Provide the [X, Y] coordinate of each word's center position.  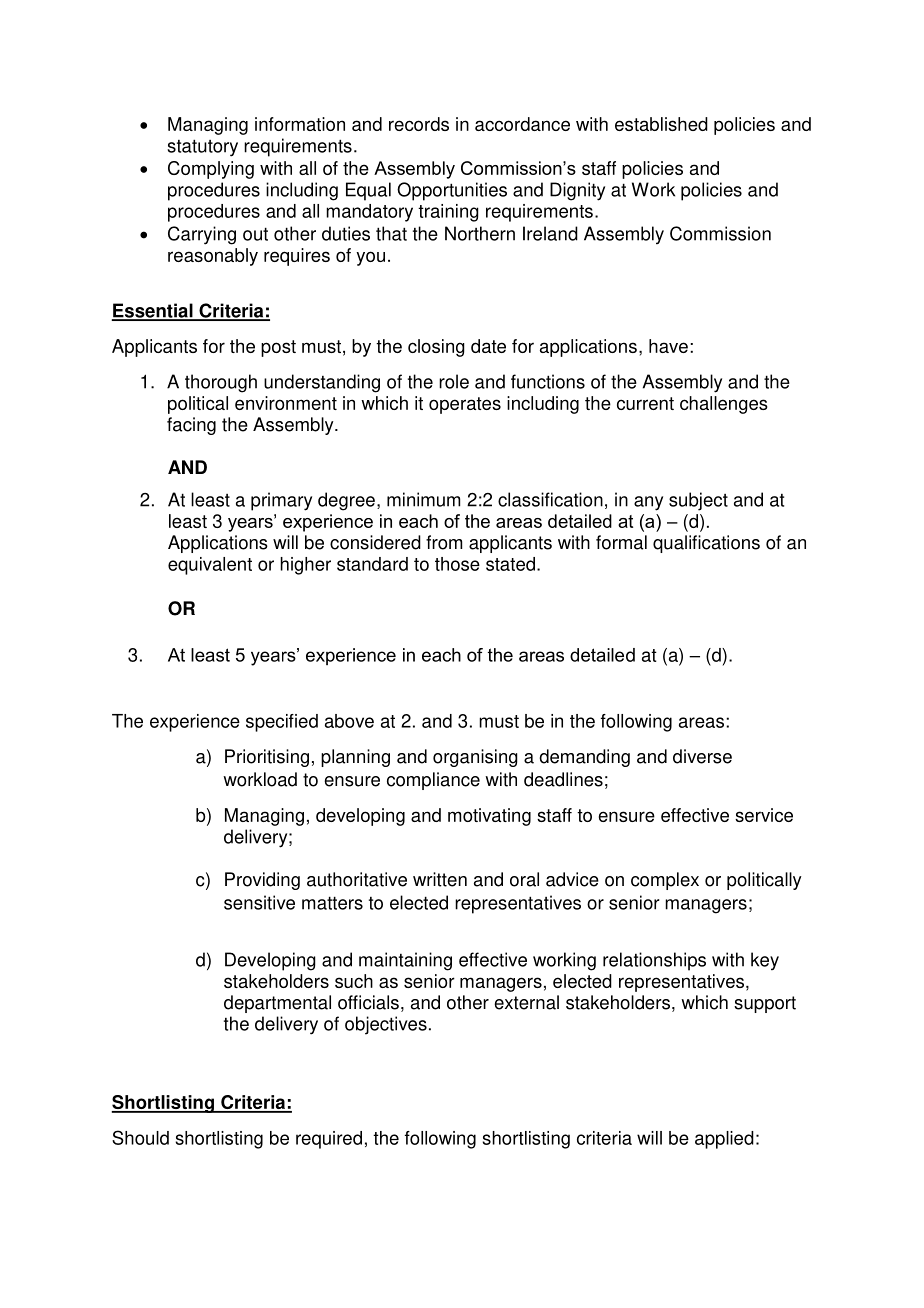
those [457, 564]
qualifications [706, 544]
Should [140, 1137]
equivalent [210, 566]
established [661, 124]
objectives [386, 1025]
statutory [202, 148]
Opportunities [452, 191]
